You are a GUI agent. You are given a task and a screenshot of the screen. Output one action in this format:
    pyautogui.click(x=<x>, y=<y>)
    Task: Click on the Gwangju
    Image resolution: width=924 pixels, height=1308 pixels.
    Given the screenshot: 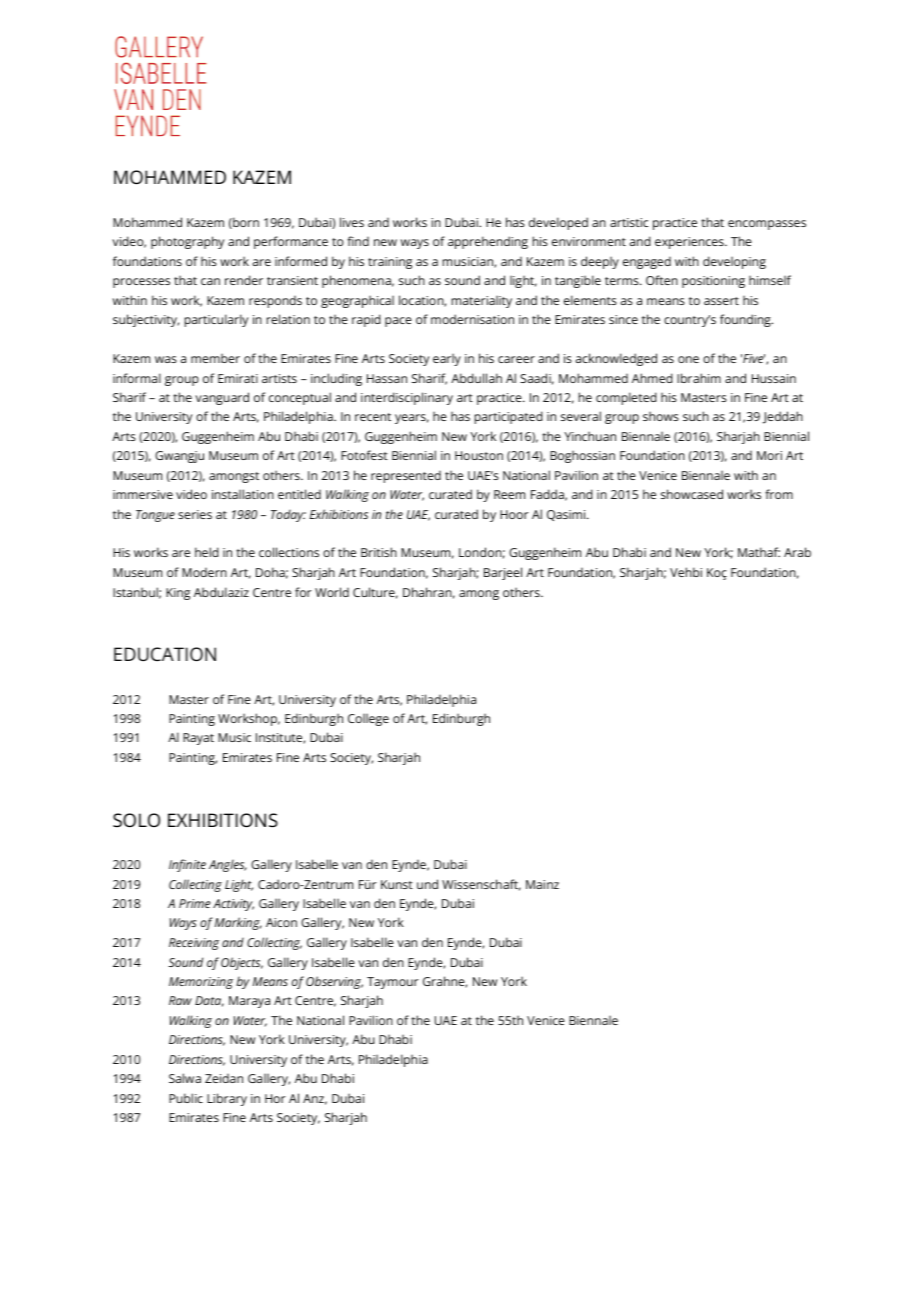 What is the action you would take?
    pyautogui.click(x=179, y=457)
